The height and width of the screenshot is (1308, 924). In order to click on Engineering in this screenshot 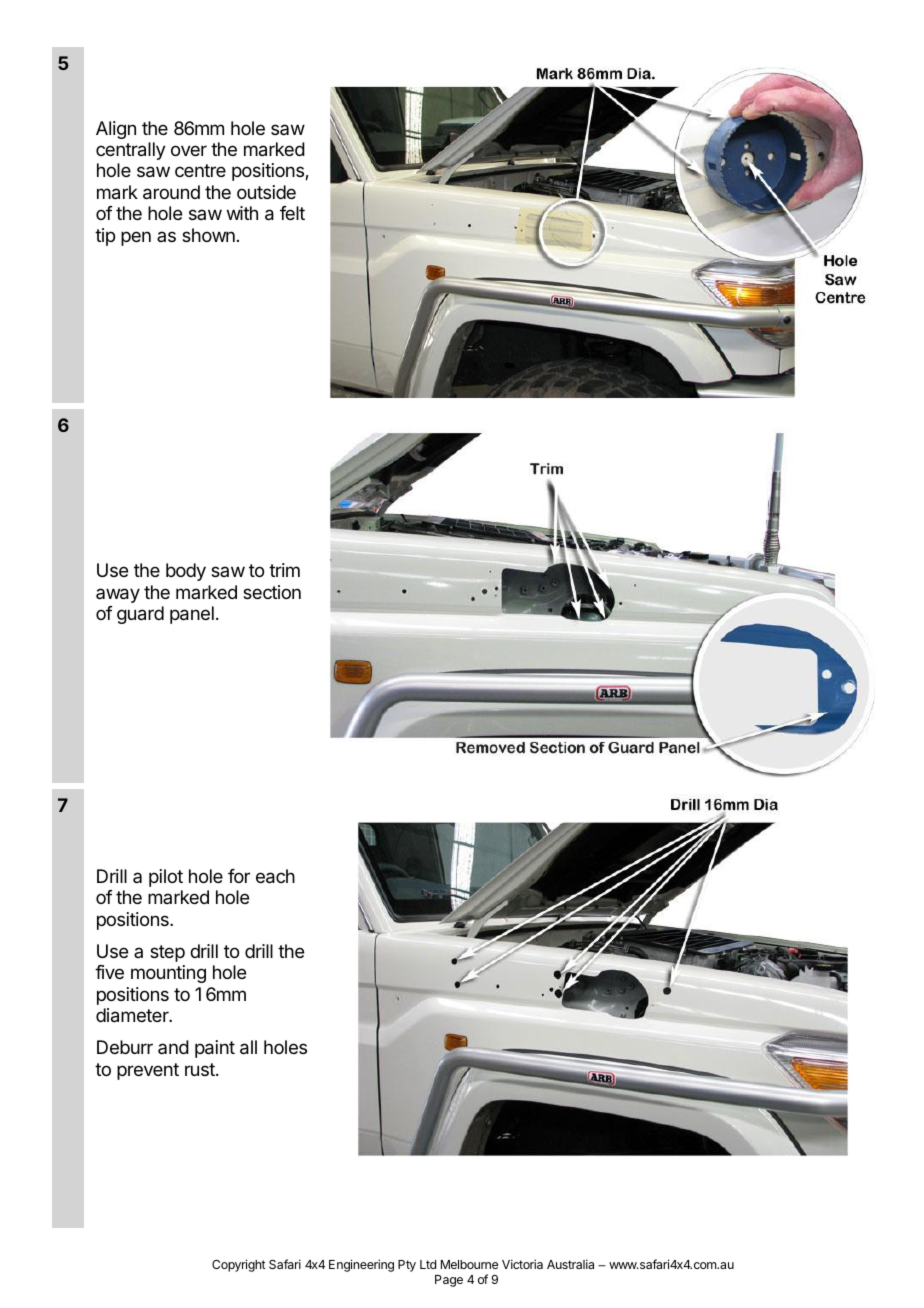, I will do `click(361, 1265)`.
